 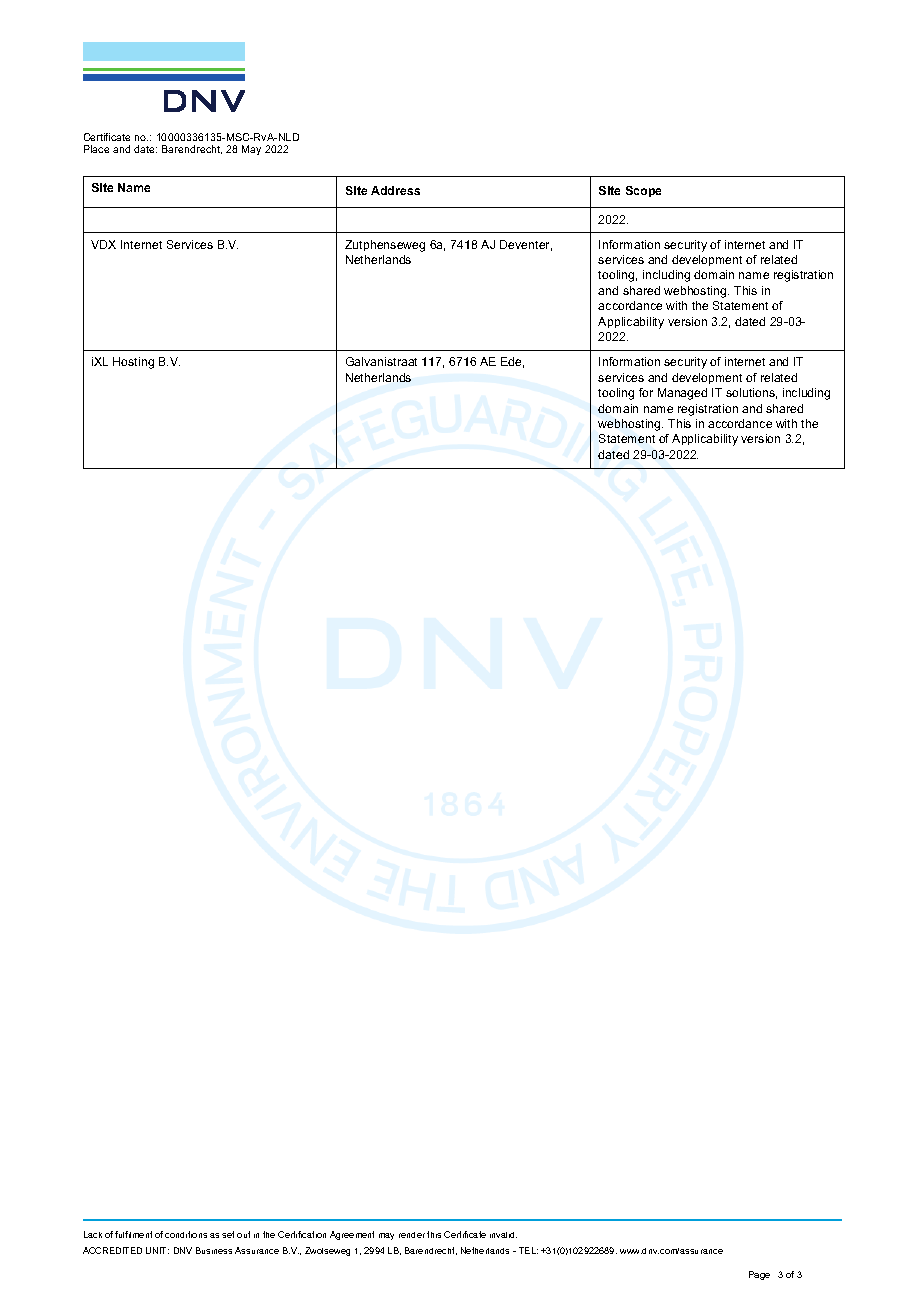 What do you see at coordinates (412, 1235) in the screenshot?
I see `render` at bounding box center [412, 1235].
